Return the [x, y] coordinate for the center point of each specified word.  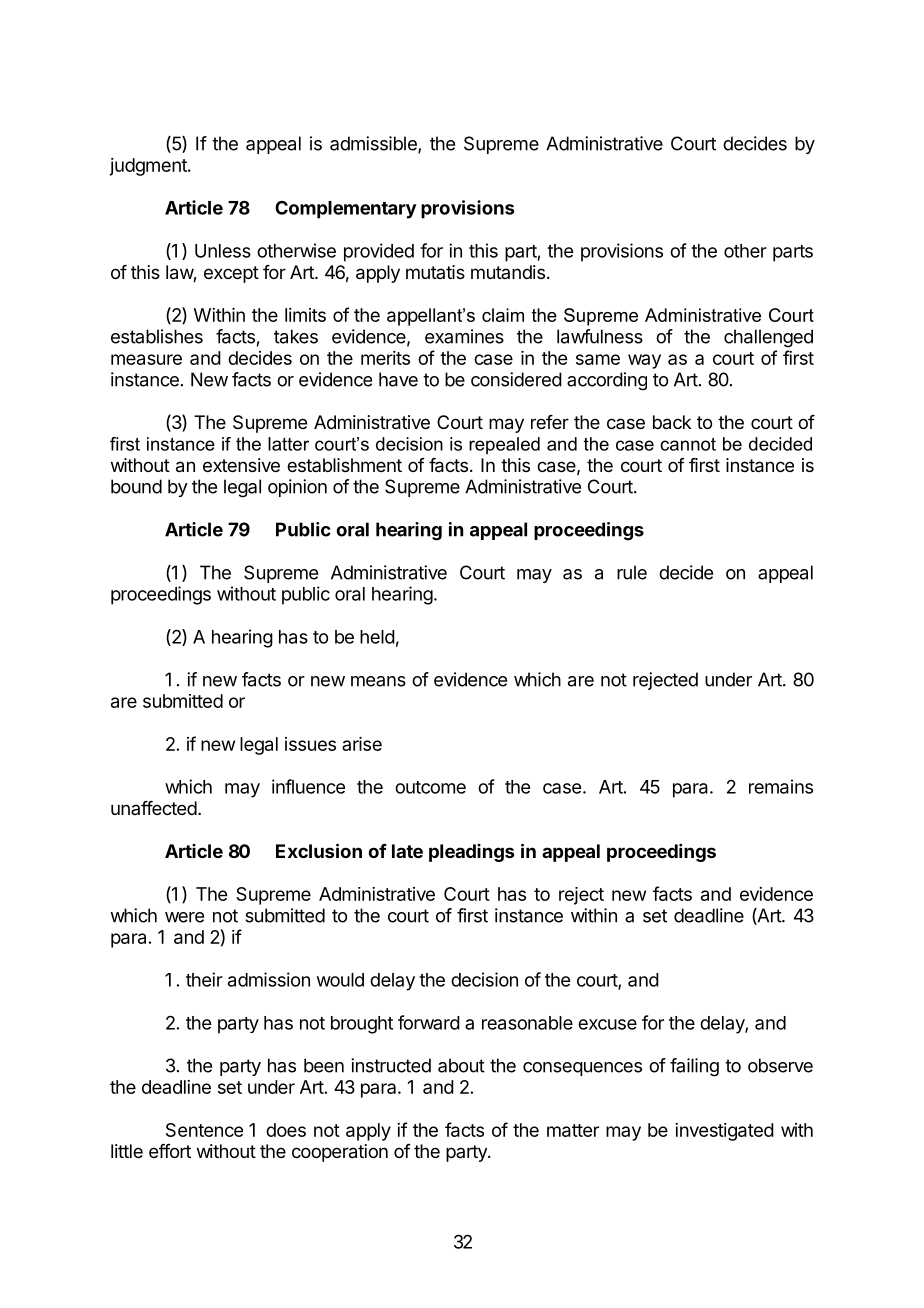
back [672, 422]
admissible [374, 144]
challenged [768, 338]
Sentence [204, 1130]
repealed [504, 445]
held [377, 637]
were [184, 917]
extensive [241, 465]
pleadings [471, 853]
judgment [149, 167]
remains [781, 786]
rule [632, 572]
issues [310, 744]
